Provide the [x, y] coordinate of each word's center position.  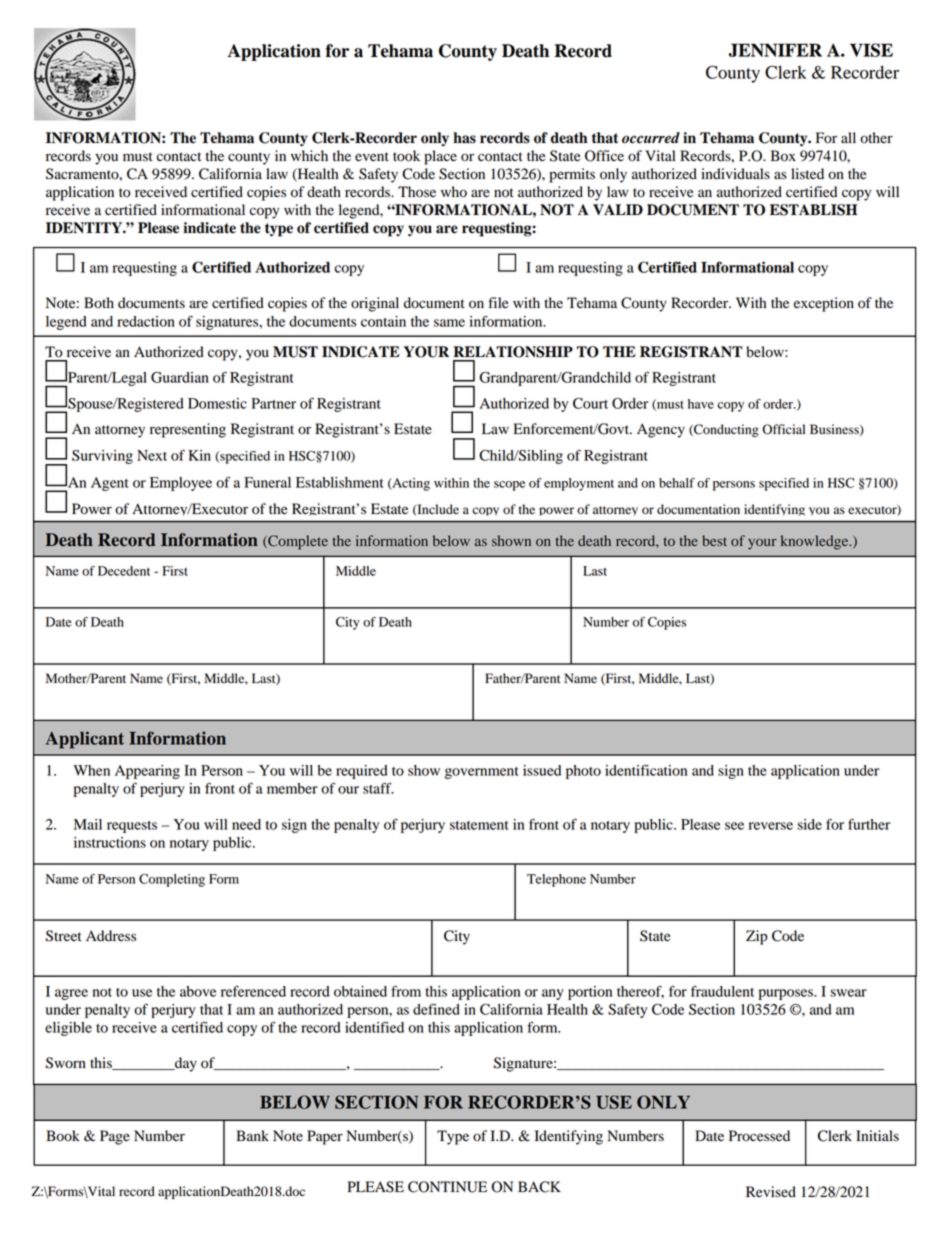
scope [509, 486]
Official [783, 429]
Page [115, 1137]
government [482, 773]
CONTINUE [447, 1187]
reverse [771, 826]
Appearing [147, 772]
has [464, 138]
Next [152, 455]
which [309, 155]
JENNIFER [775, 50]
